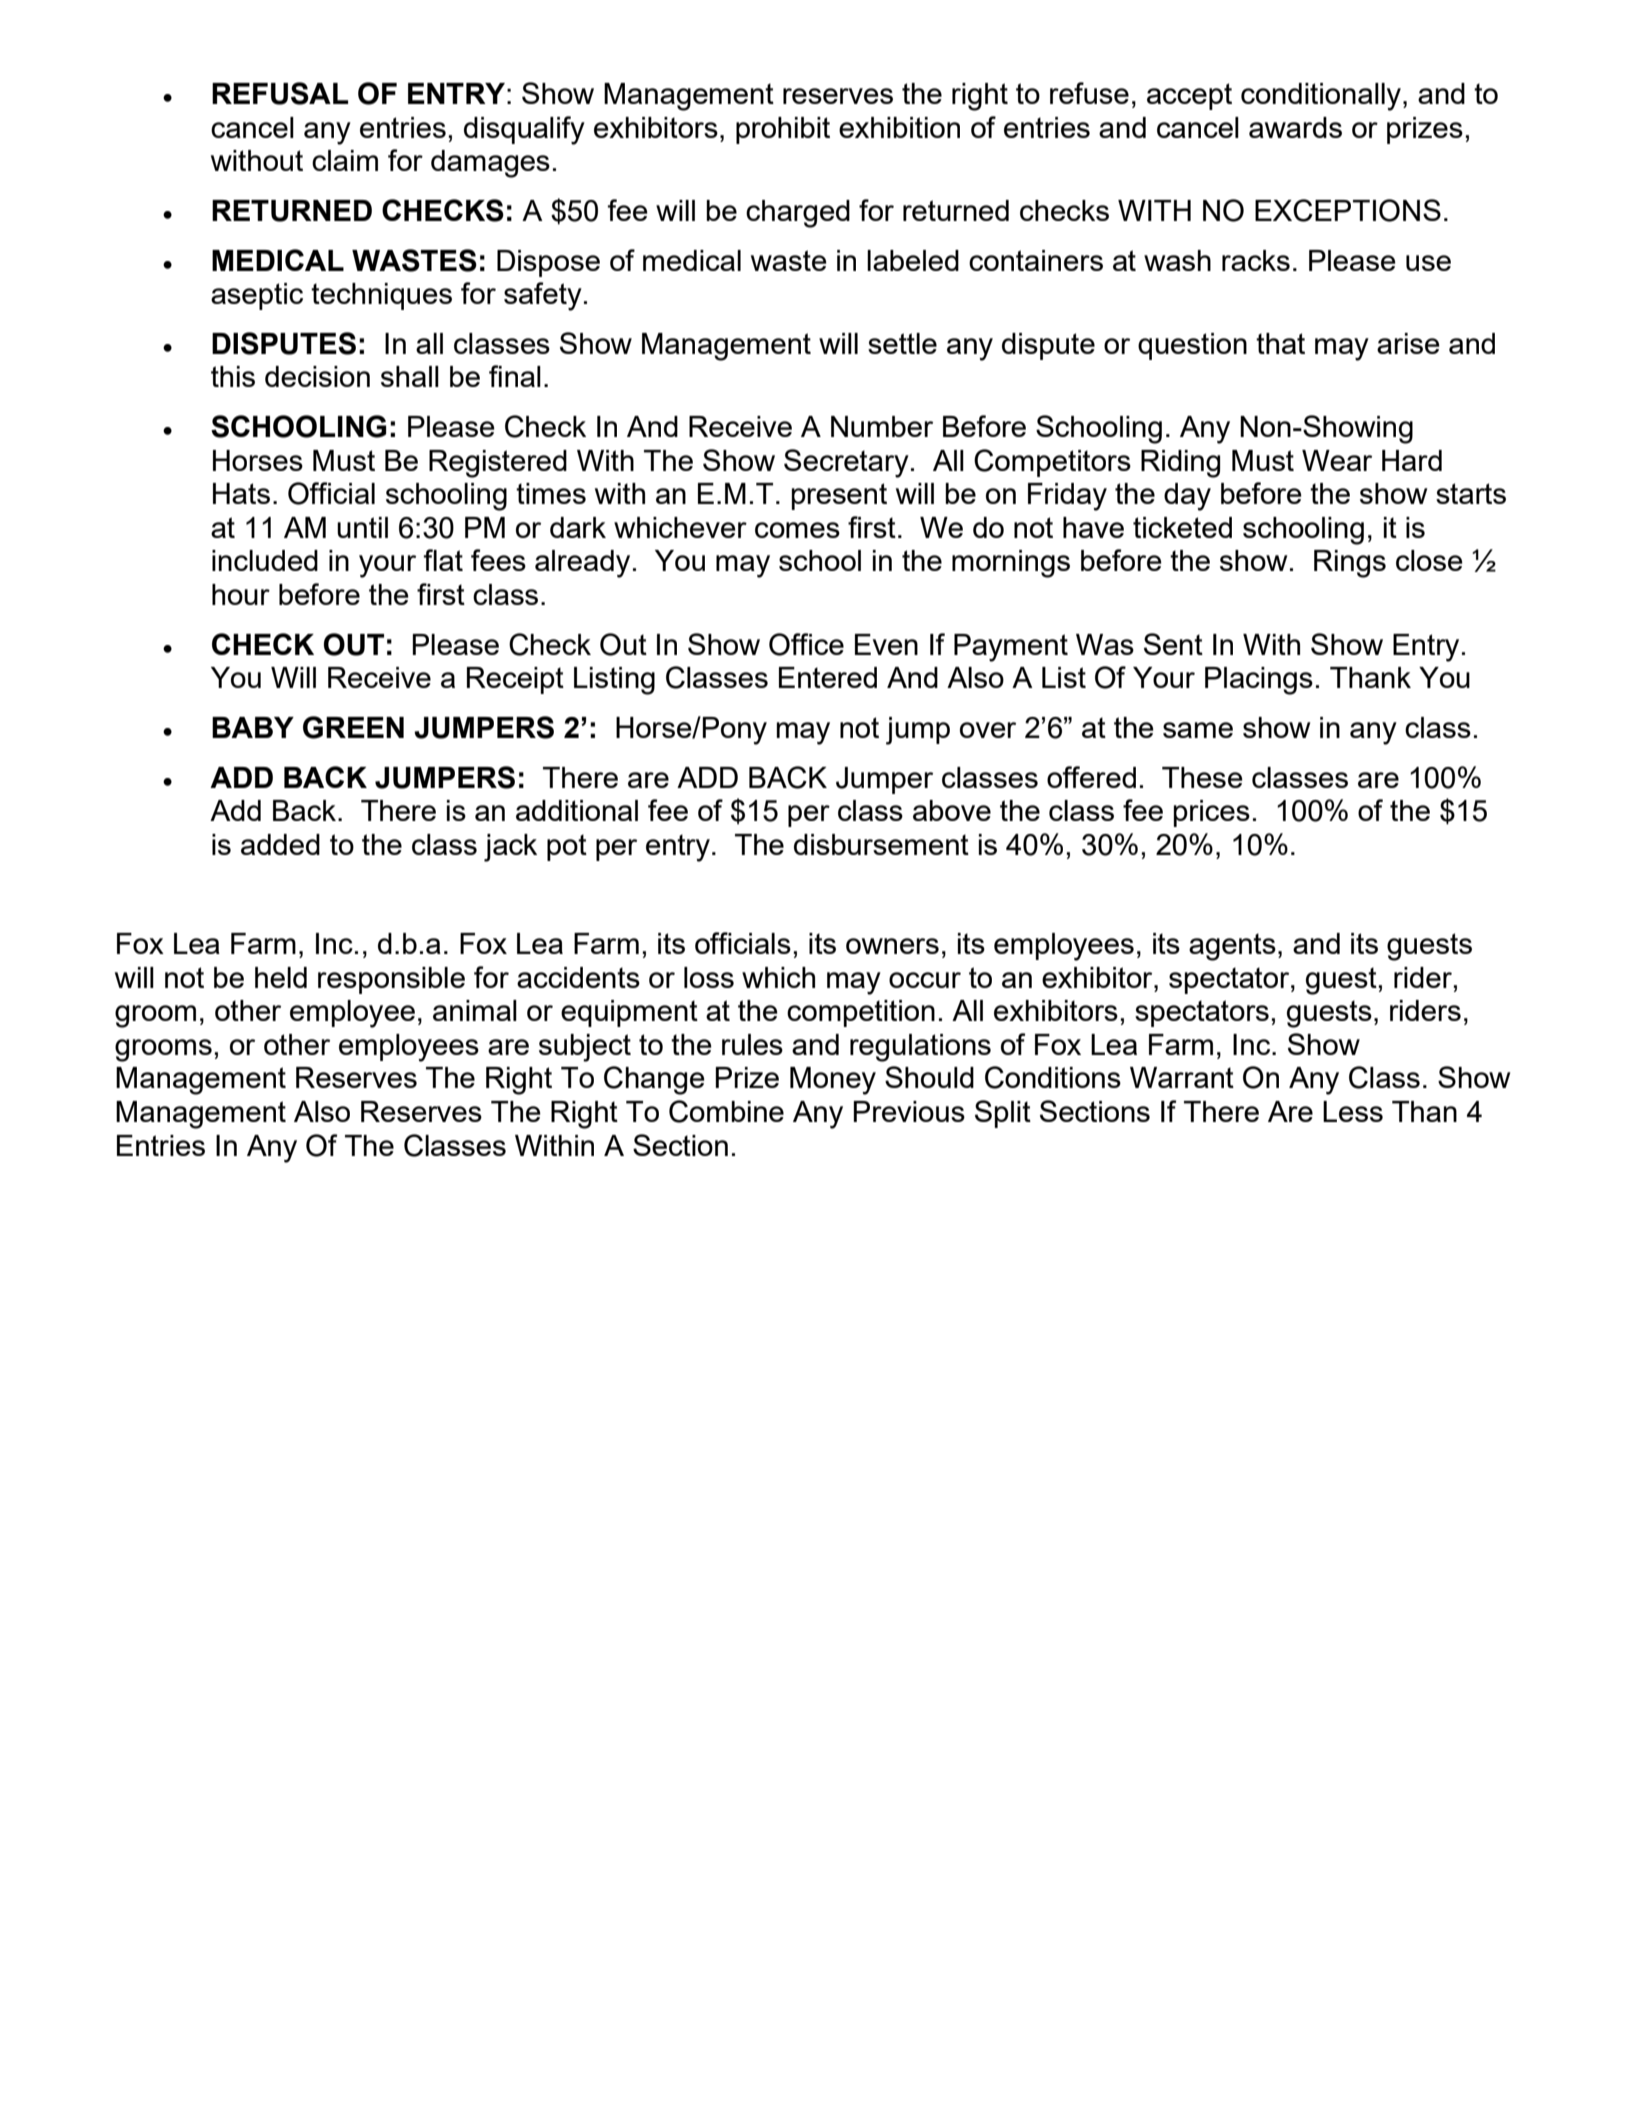 This document has width=1628, height=2106. I want to click on until, so click(362, 527).
